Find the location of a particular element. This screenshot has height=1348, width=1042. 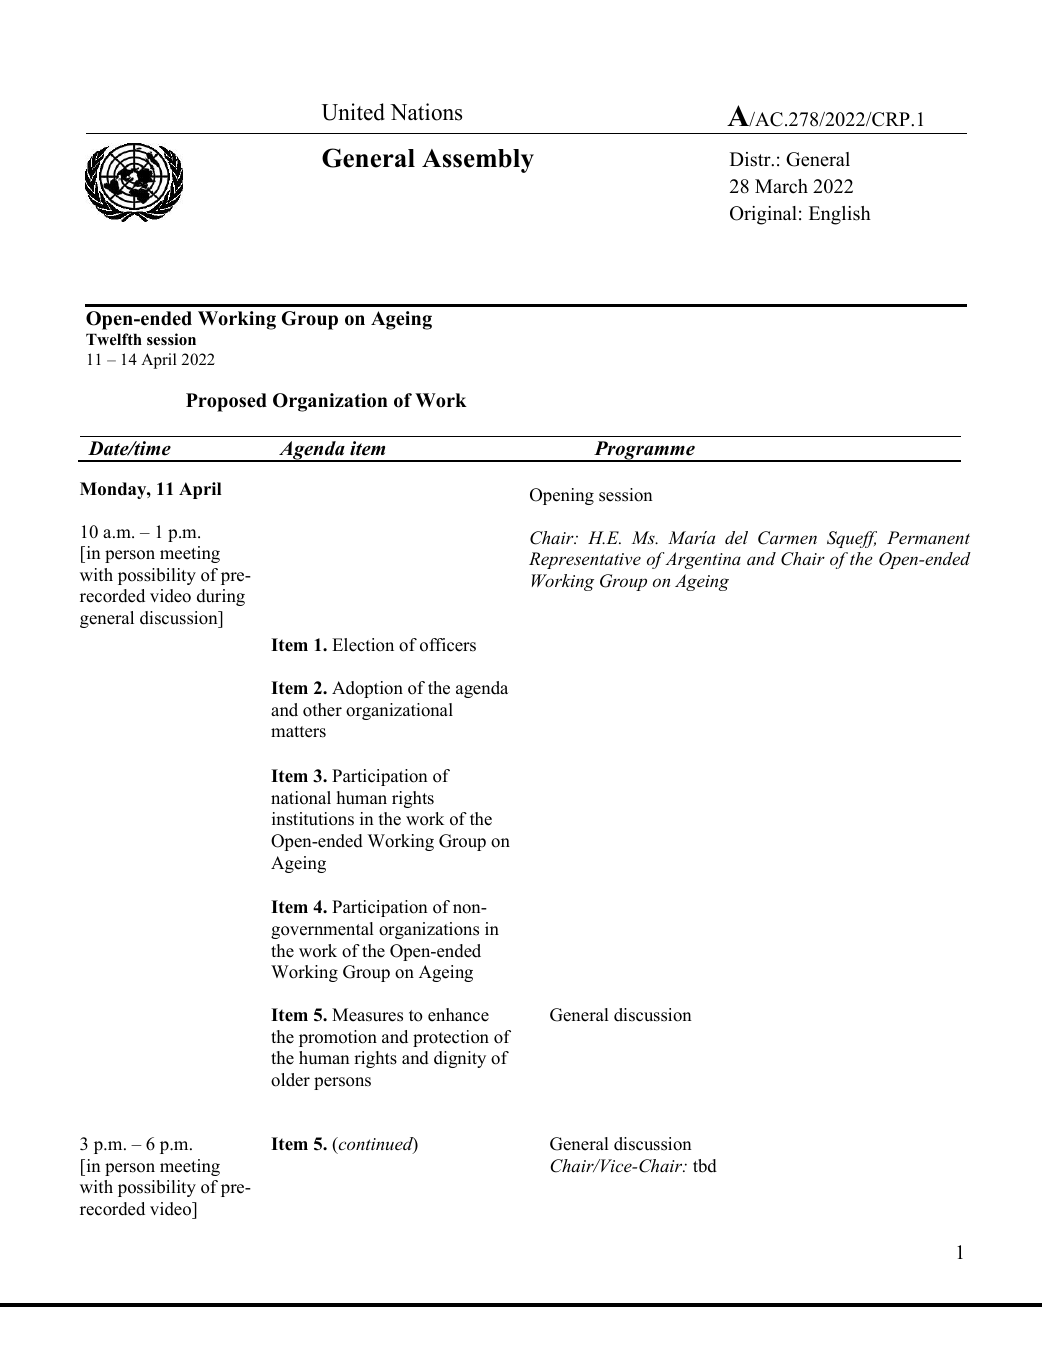

United is located at coordinates (353, 112).
